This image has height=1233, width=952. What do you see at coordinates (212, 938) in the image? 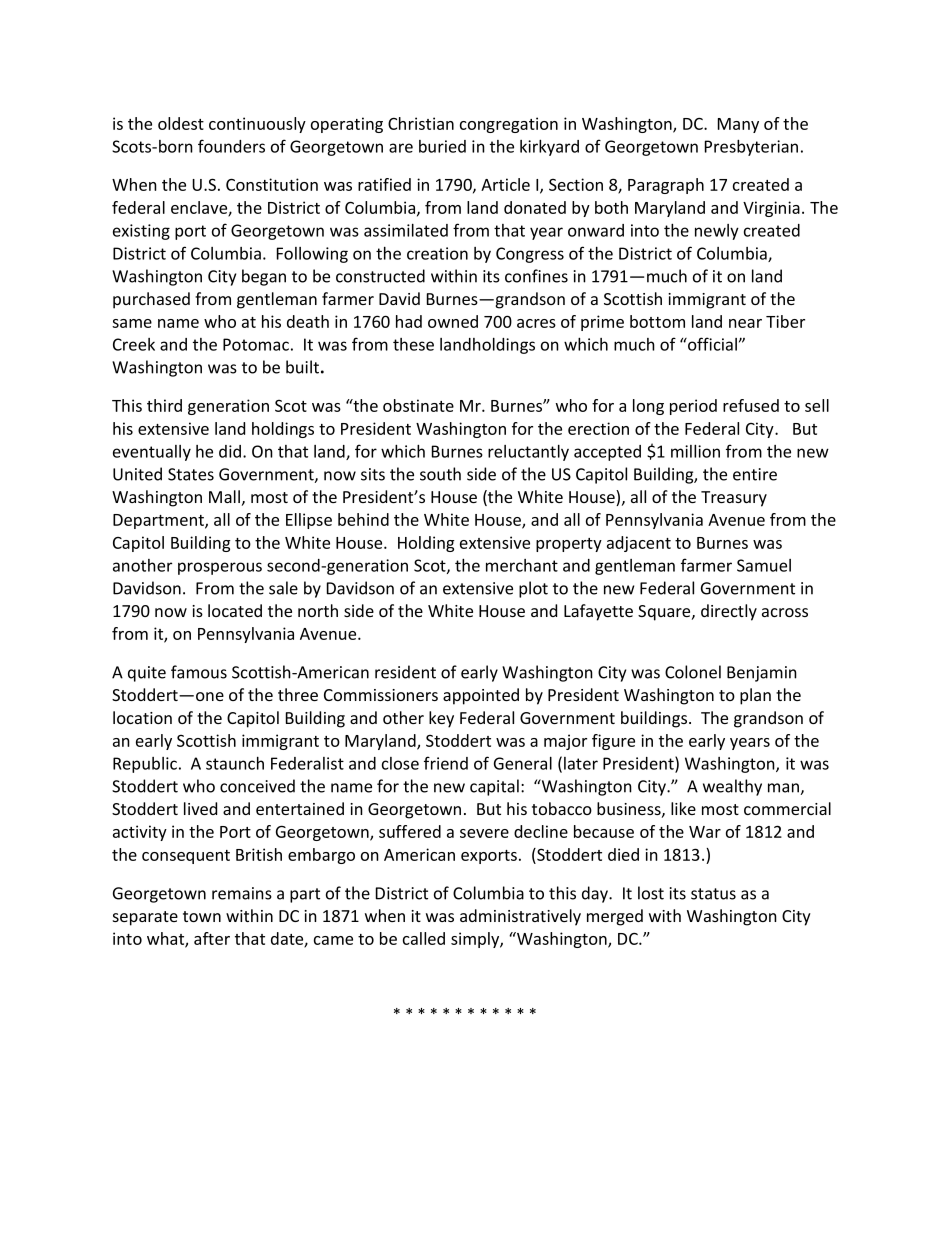
I see `after` at bounding box center [212, 938].
